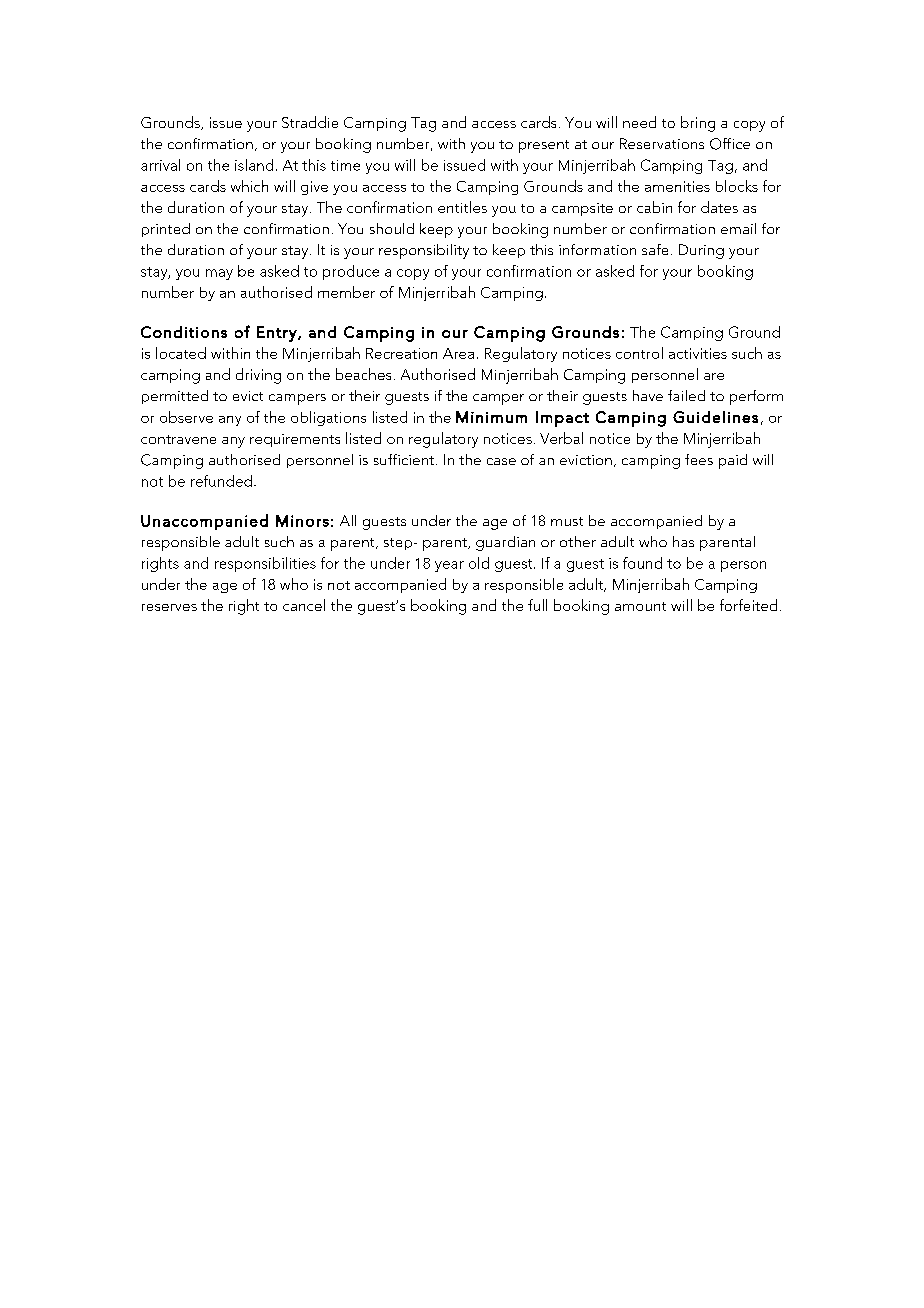 This document has width=924, height=1308. Describe the element at coordinates (458, 353) in the document. I see `Area` at that location.
